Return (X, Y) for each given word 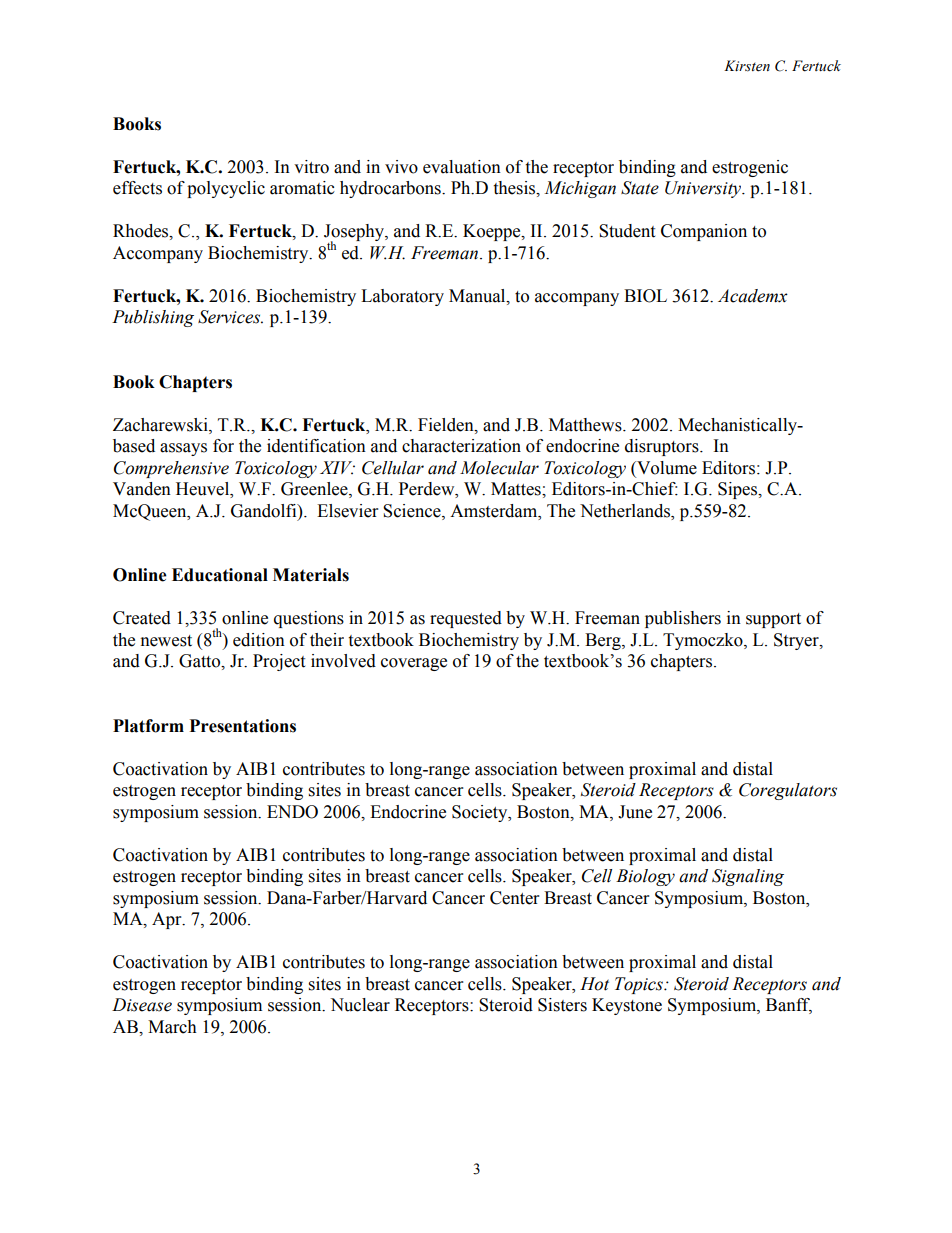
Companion (704, 232)
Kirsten (747, 66)
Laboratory (402, 297)
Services (230, 317)
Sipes (739, 490)
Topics (640, 985)
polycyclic (226, 189)
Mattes (517, 489)
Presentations (243, 726)
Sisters (562, 1005)
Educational (220, 575)
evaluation (462, 167)
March (172, 1027)
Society (481, 813)
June (635, 812)
